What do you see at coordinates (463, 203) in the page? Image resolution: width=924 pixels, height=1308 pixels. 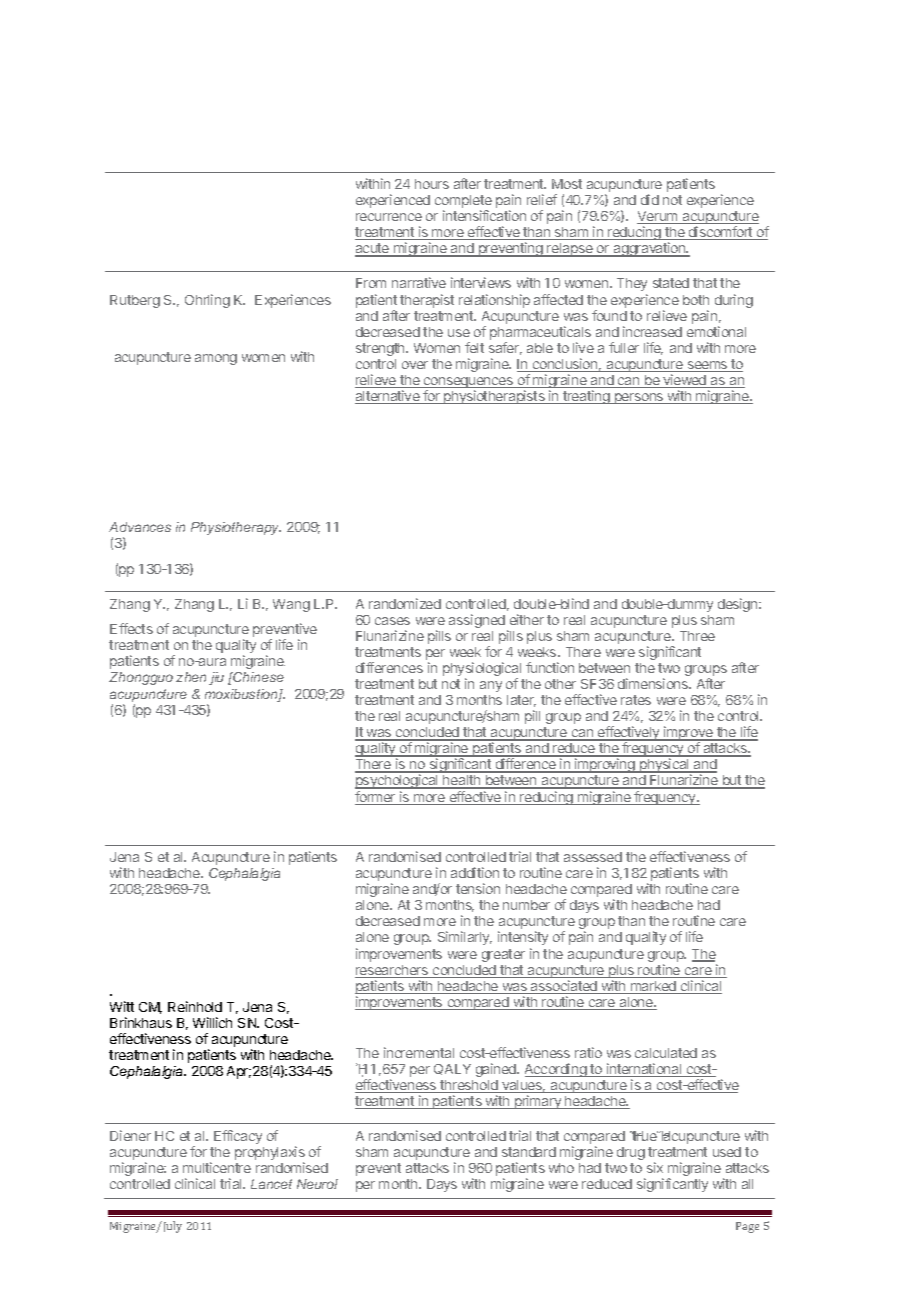 I see `complete` at bounding box center [463, 203].
